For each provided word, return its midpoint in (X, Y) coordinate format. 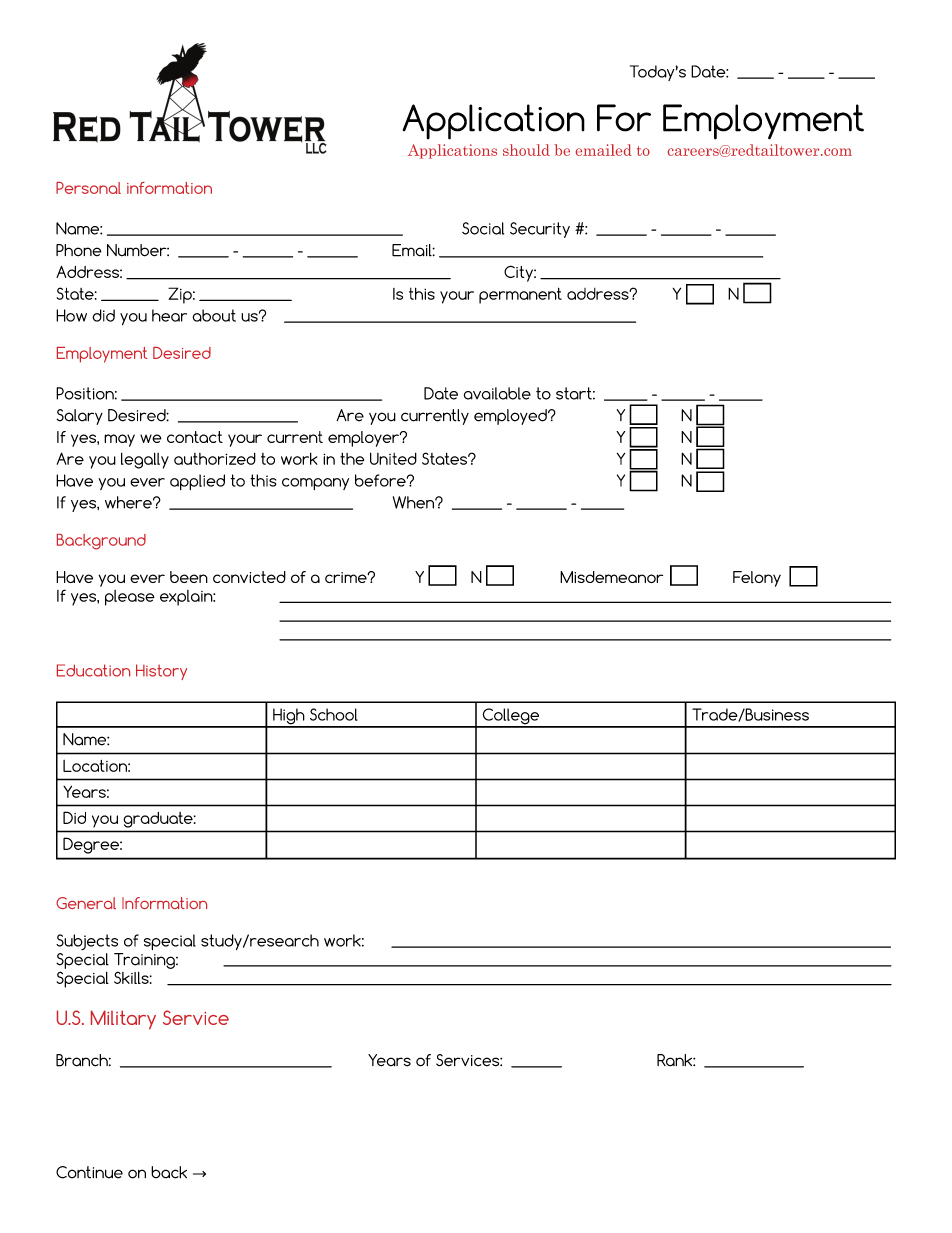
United (393, 458)
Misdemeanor (611, 577)
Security (540, 230)
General (86, 903)
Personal (88, 188)
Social (483, 228)
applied (197, 482)
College (510, 717)
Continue (89, 1172)
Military (123, 1020)
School (334, 714)
